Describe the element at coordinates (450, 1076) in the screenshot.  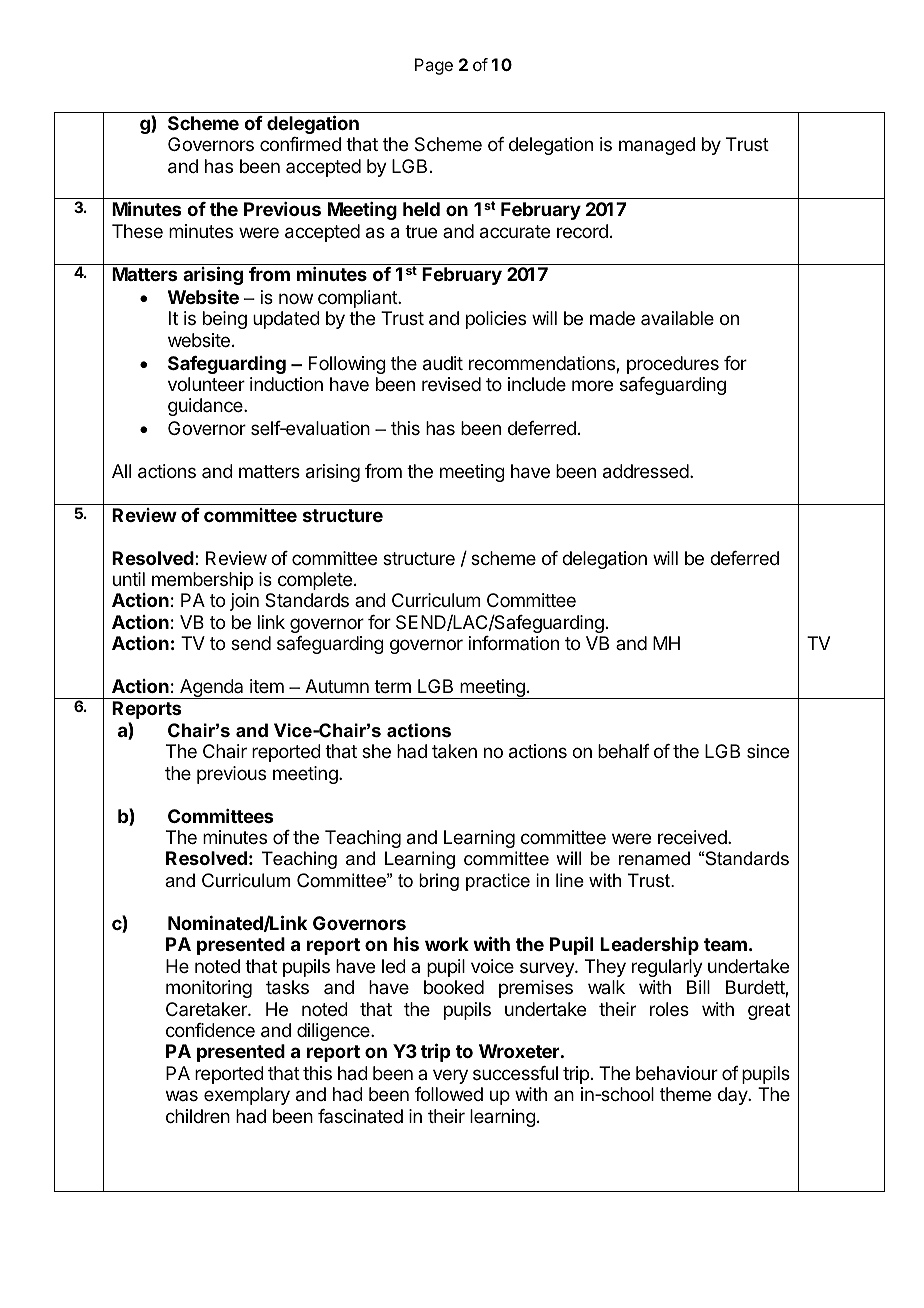
I see `very` at that location.
